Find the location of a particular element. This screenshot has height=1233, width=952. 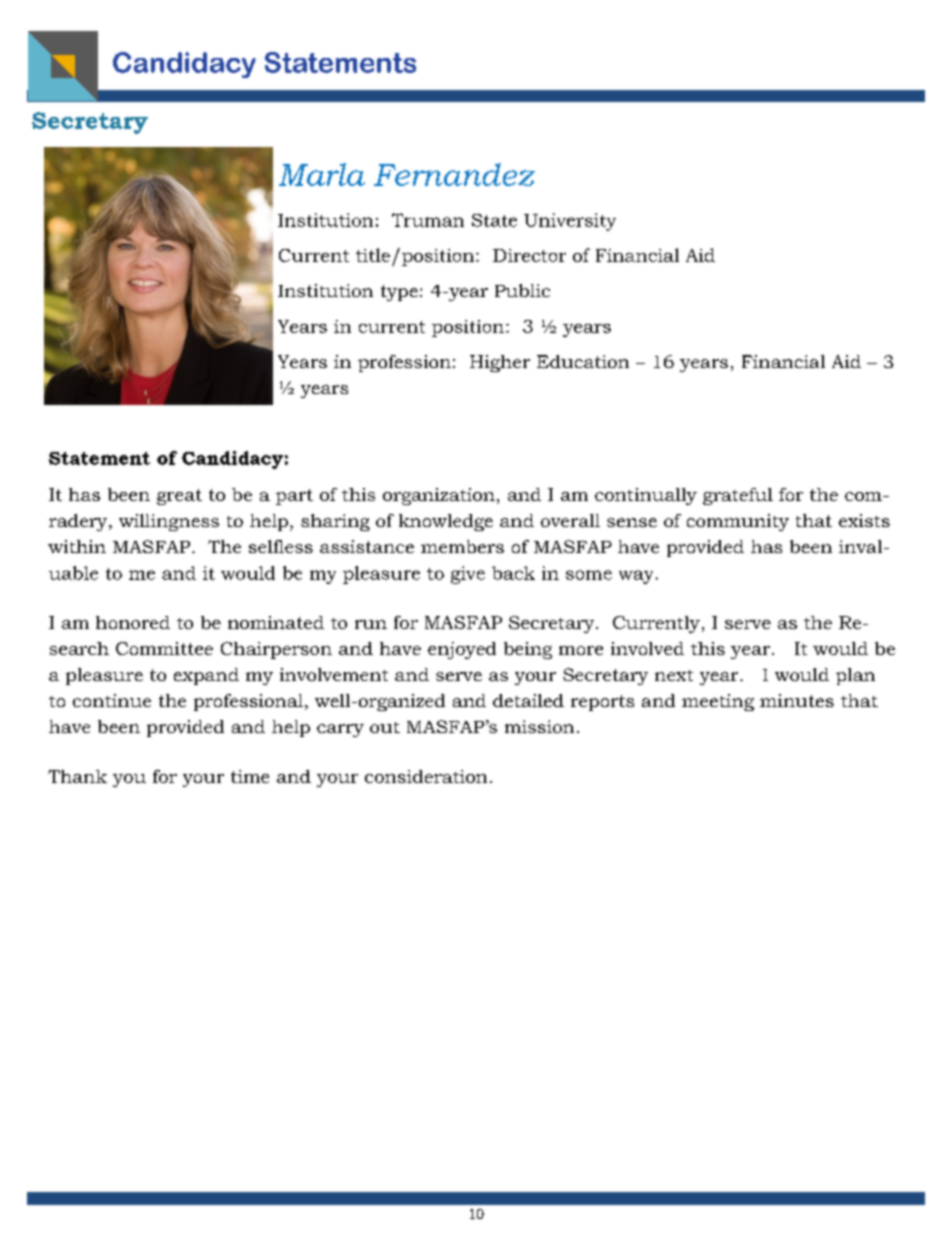

Fernandez is located at coordinates (454, 174).
